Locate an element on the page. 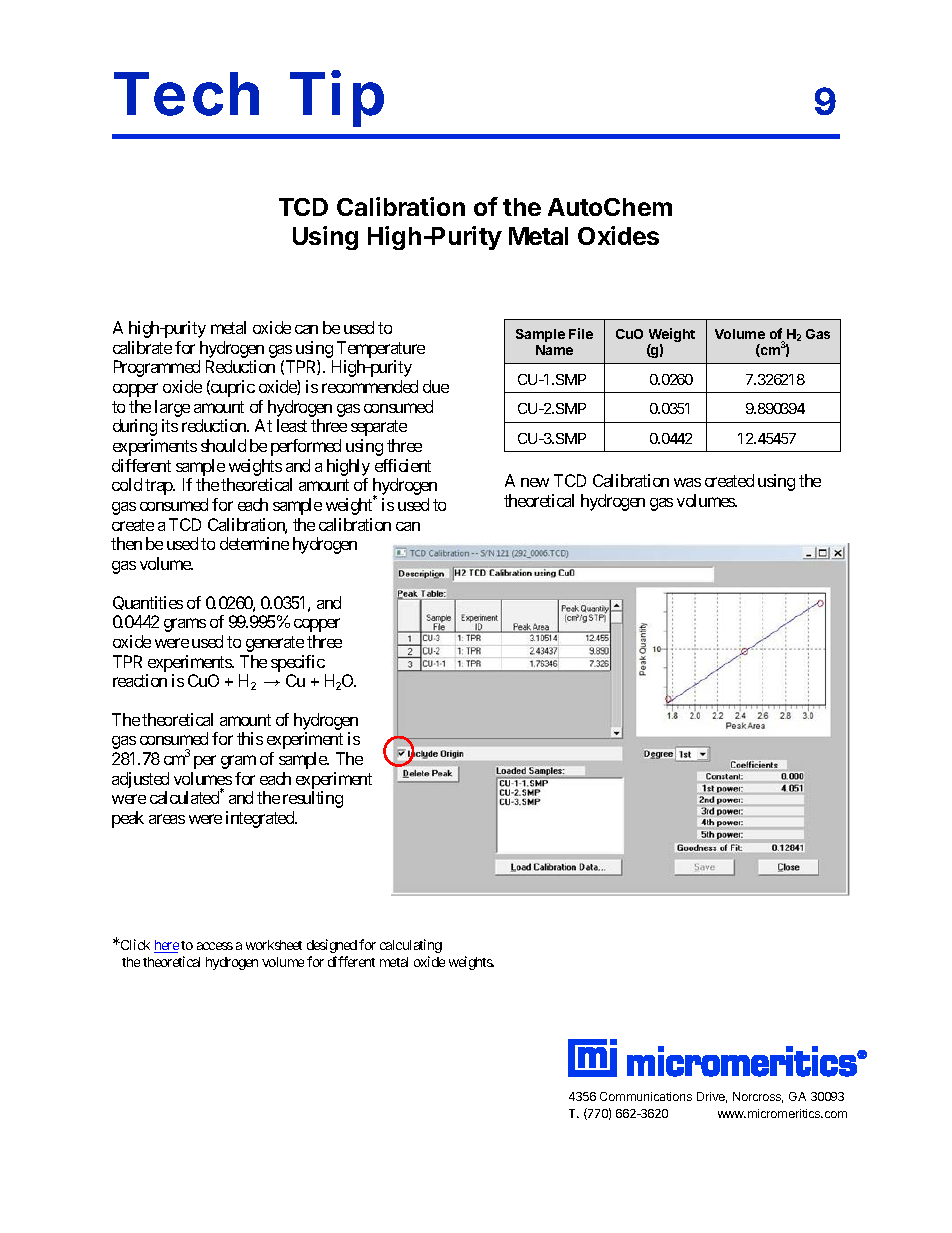 The image size is (952, 1233). should is located at coordinates (223, 445).
